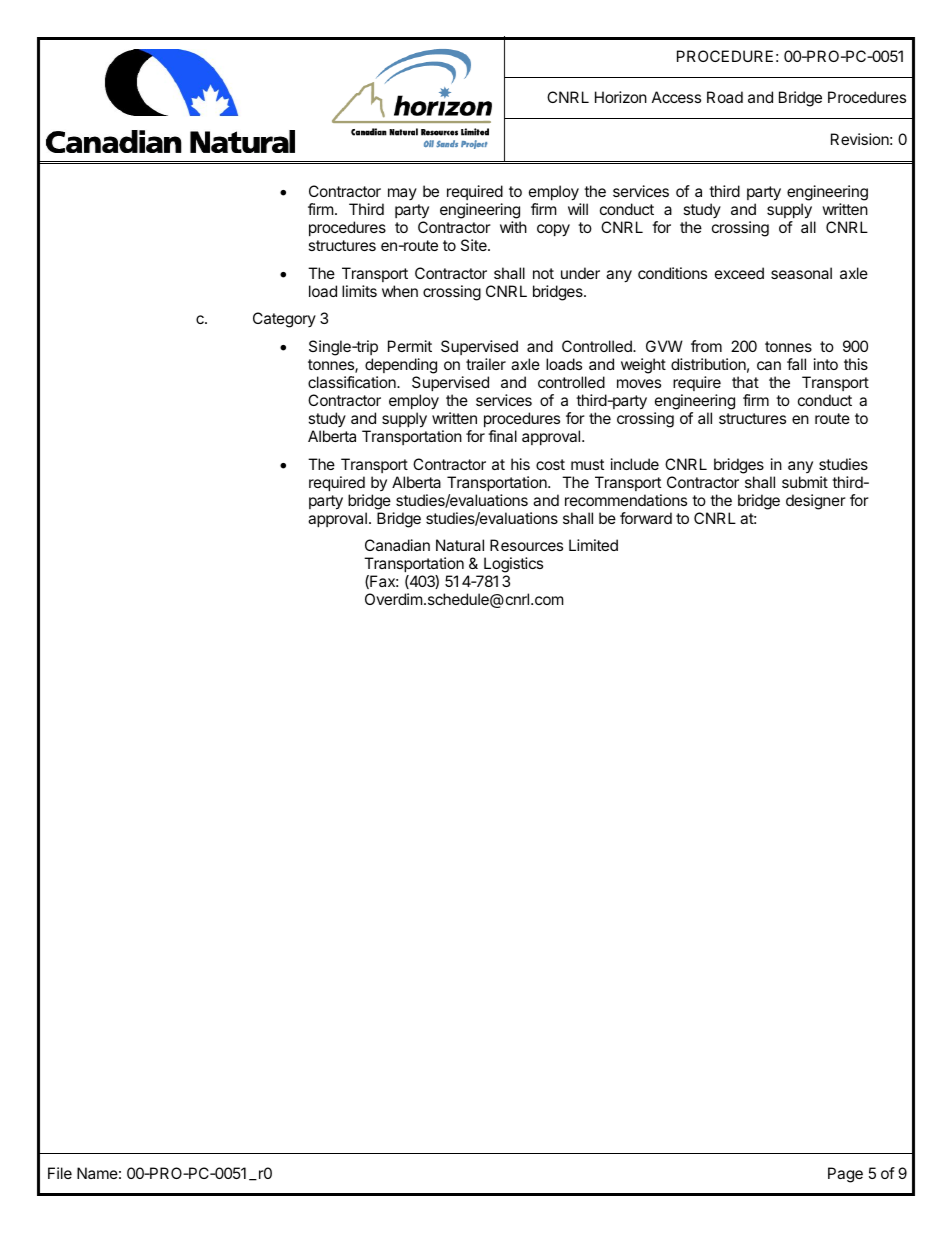 The height and width of the page is (1233, 952). What do you see at coordinates (60, 1173) in the page?
I see `File` at bounding box center [60, 1173].
